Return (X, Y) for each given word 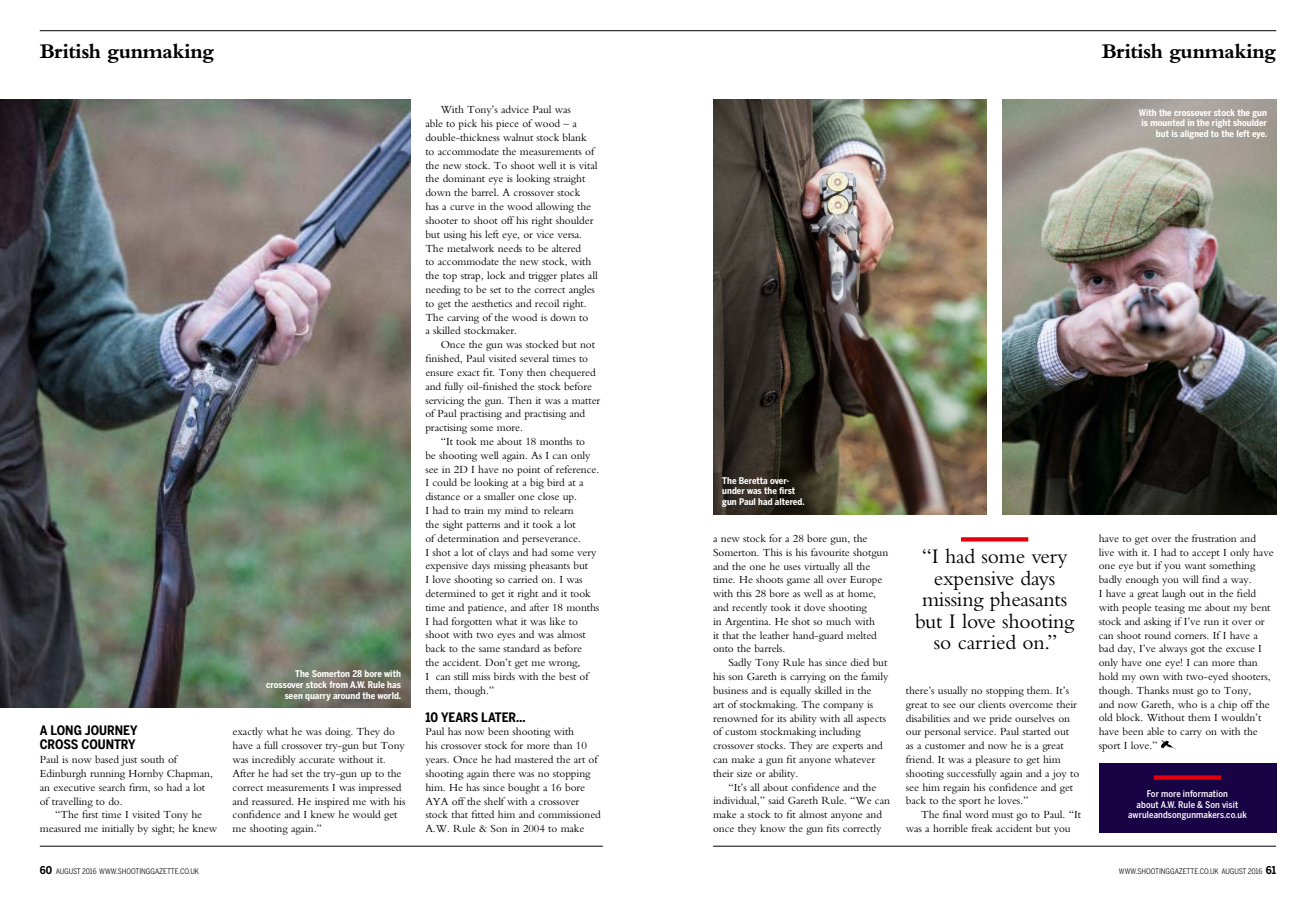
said (776, 800)
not (587, 345)
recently (749, 608)
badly (1110, 580)
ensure (440, 373)
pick (467, 124)
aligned (1194, 134)
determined (450, 593)
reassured (273, 801)
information (1205, 793)
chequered (573, 373)
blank (575, 137)
